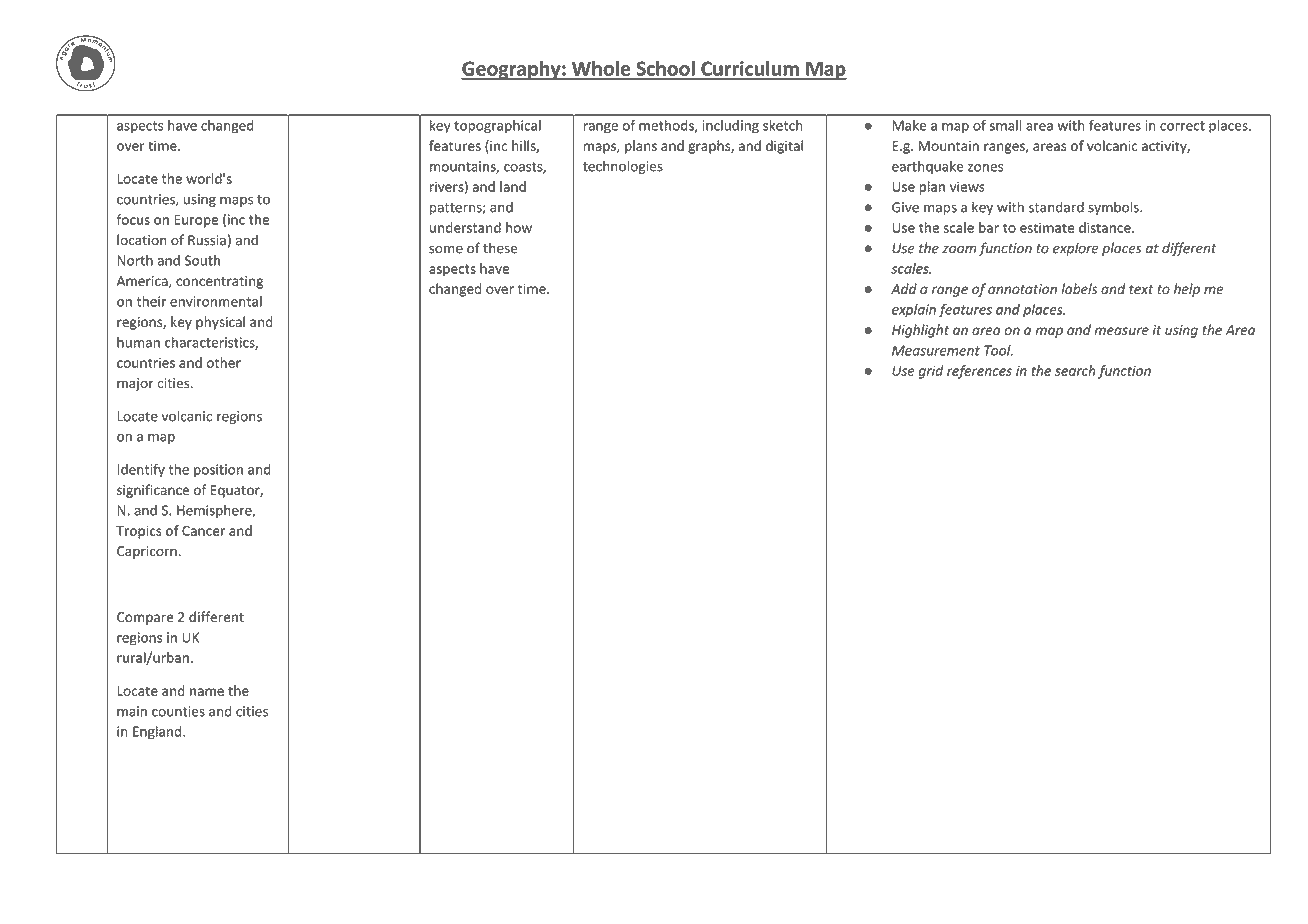 This screenshot has height=924, width=1308. What do you see at coordinates (207, 692) in the screenshot?
I see `name` at bounding box center [207, 692].
